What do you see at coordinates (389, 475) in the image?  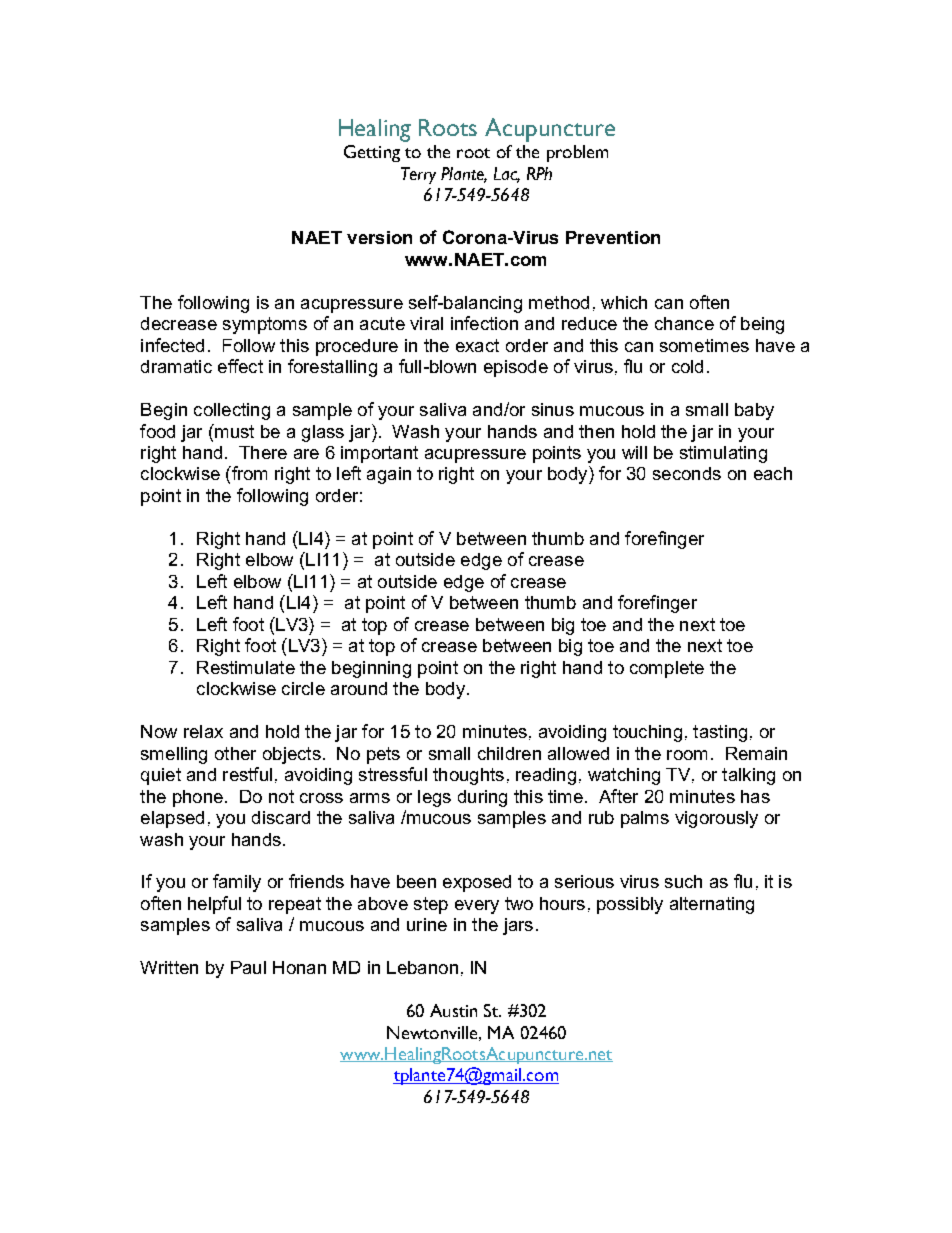 I see `again` at bounding box center [389, 475].
